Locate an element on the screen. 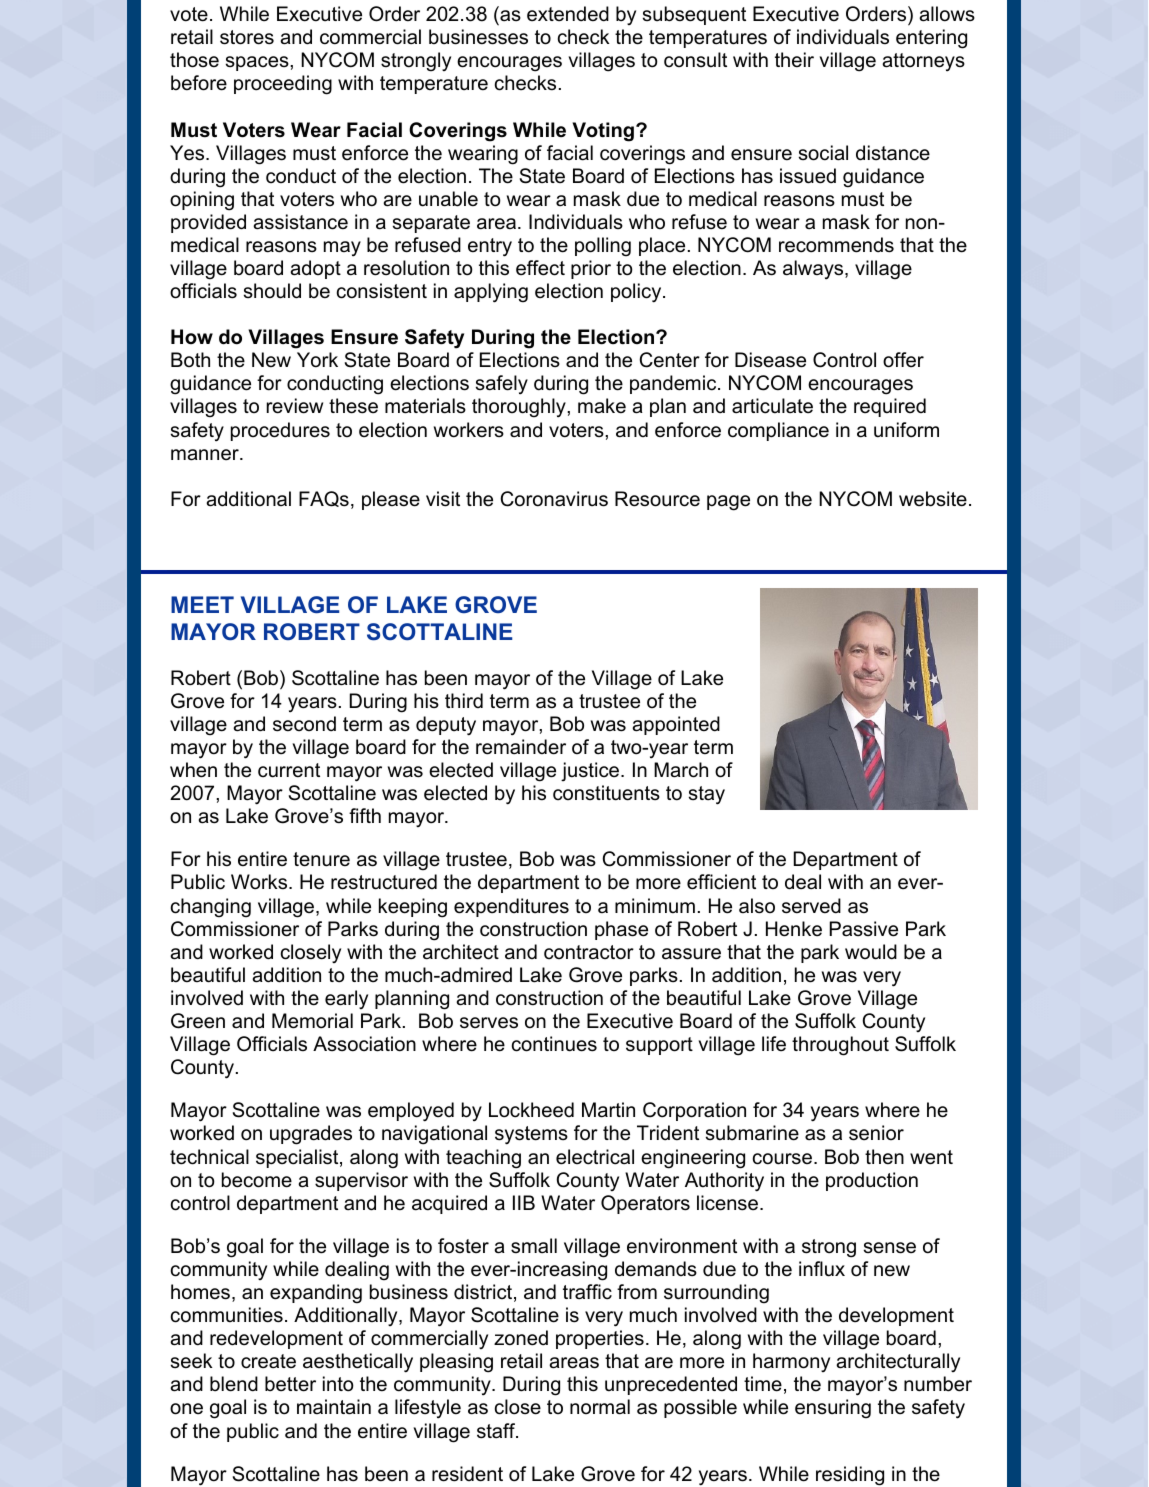 The height and width of the screenshot is (1487, 1149). review is located at coordinates (295, 406).
